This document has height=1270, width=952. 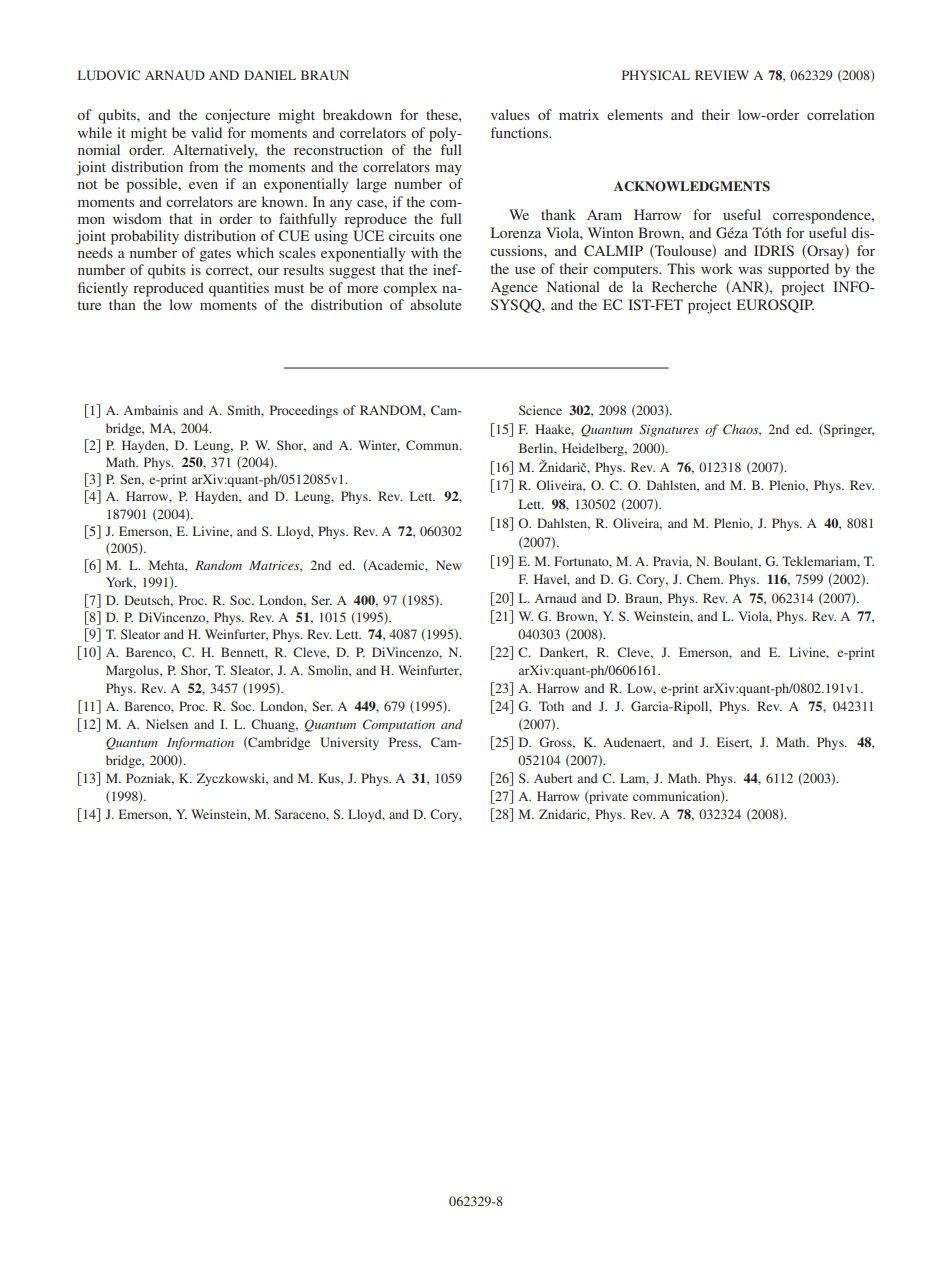 What do you see at coordinates (510, 114) in the document?
I see `values` at bounding box center [510, 114].
